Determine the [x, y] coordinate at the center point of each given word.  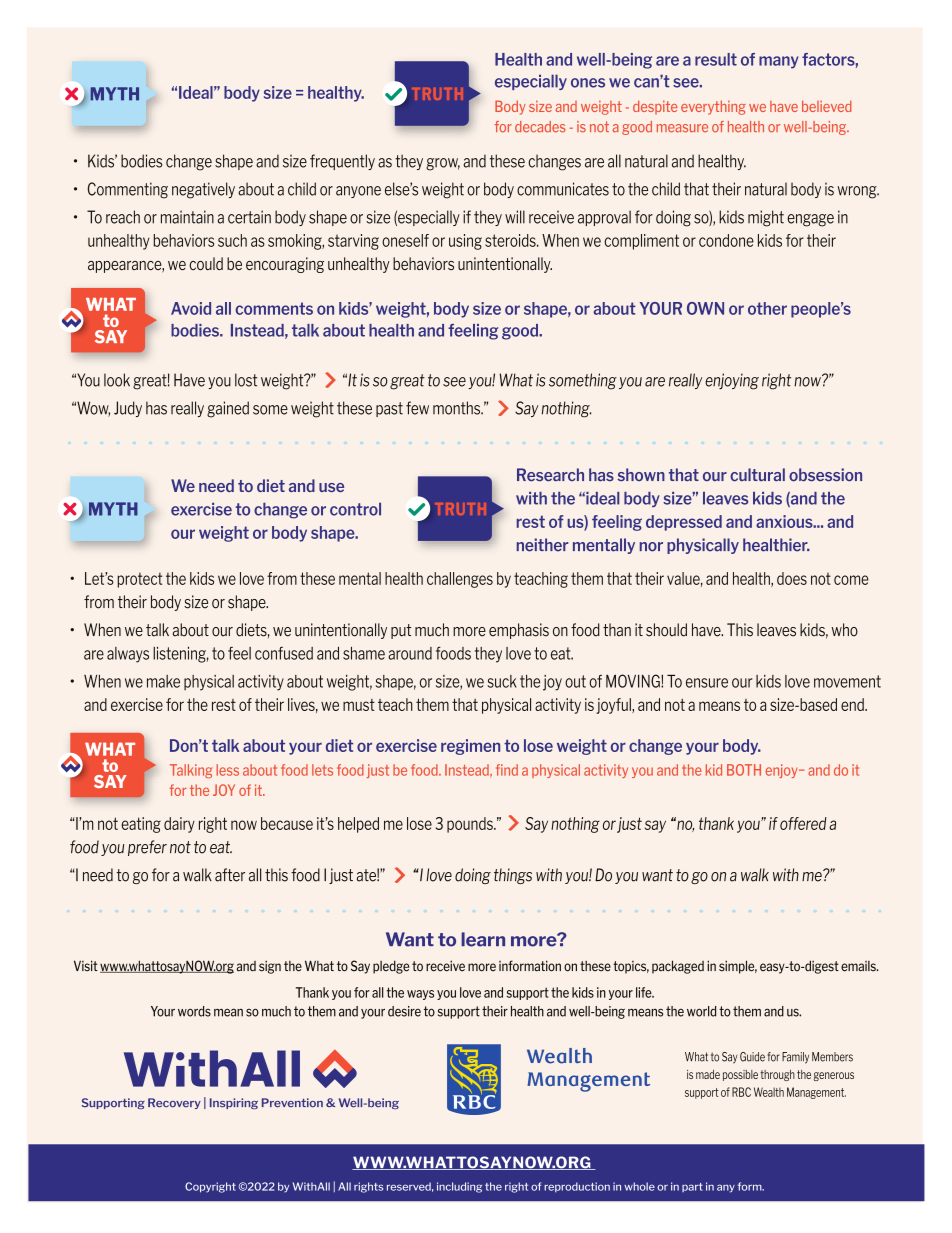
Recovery [174, 1103]
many [779, 62]
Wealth [769, 1092]
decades [540, 127]
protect [140, 580]
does [792, 578]
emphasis [519, 631]
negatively [203, 190]
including [459, 1187]
